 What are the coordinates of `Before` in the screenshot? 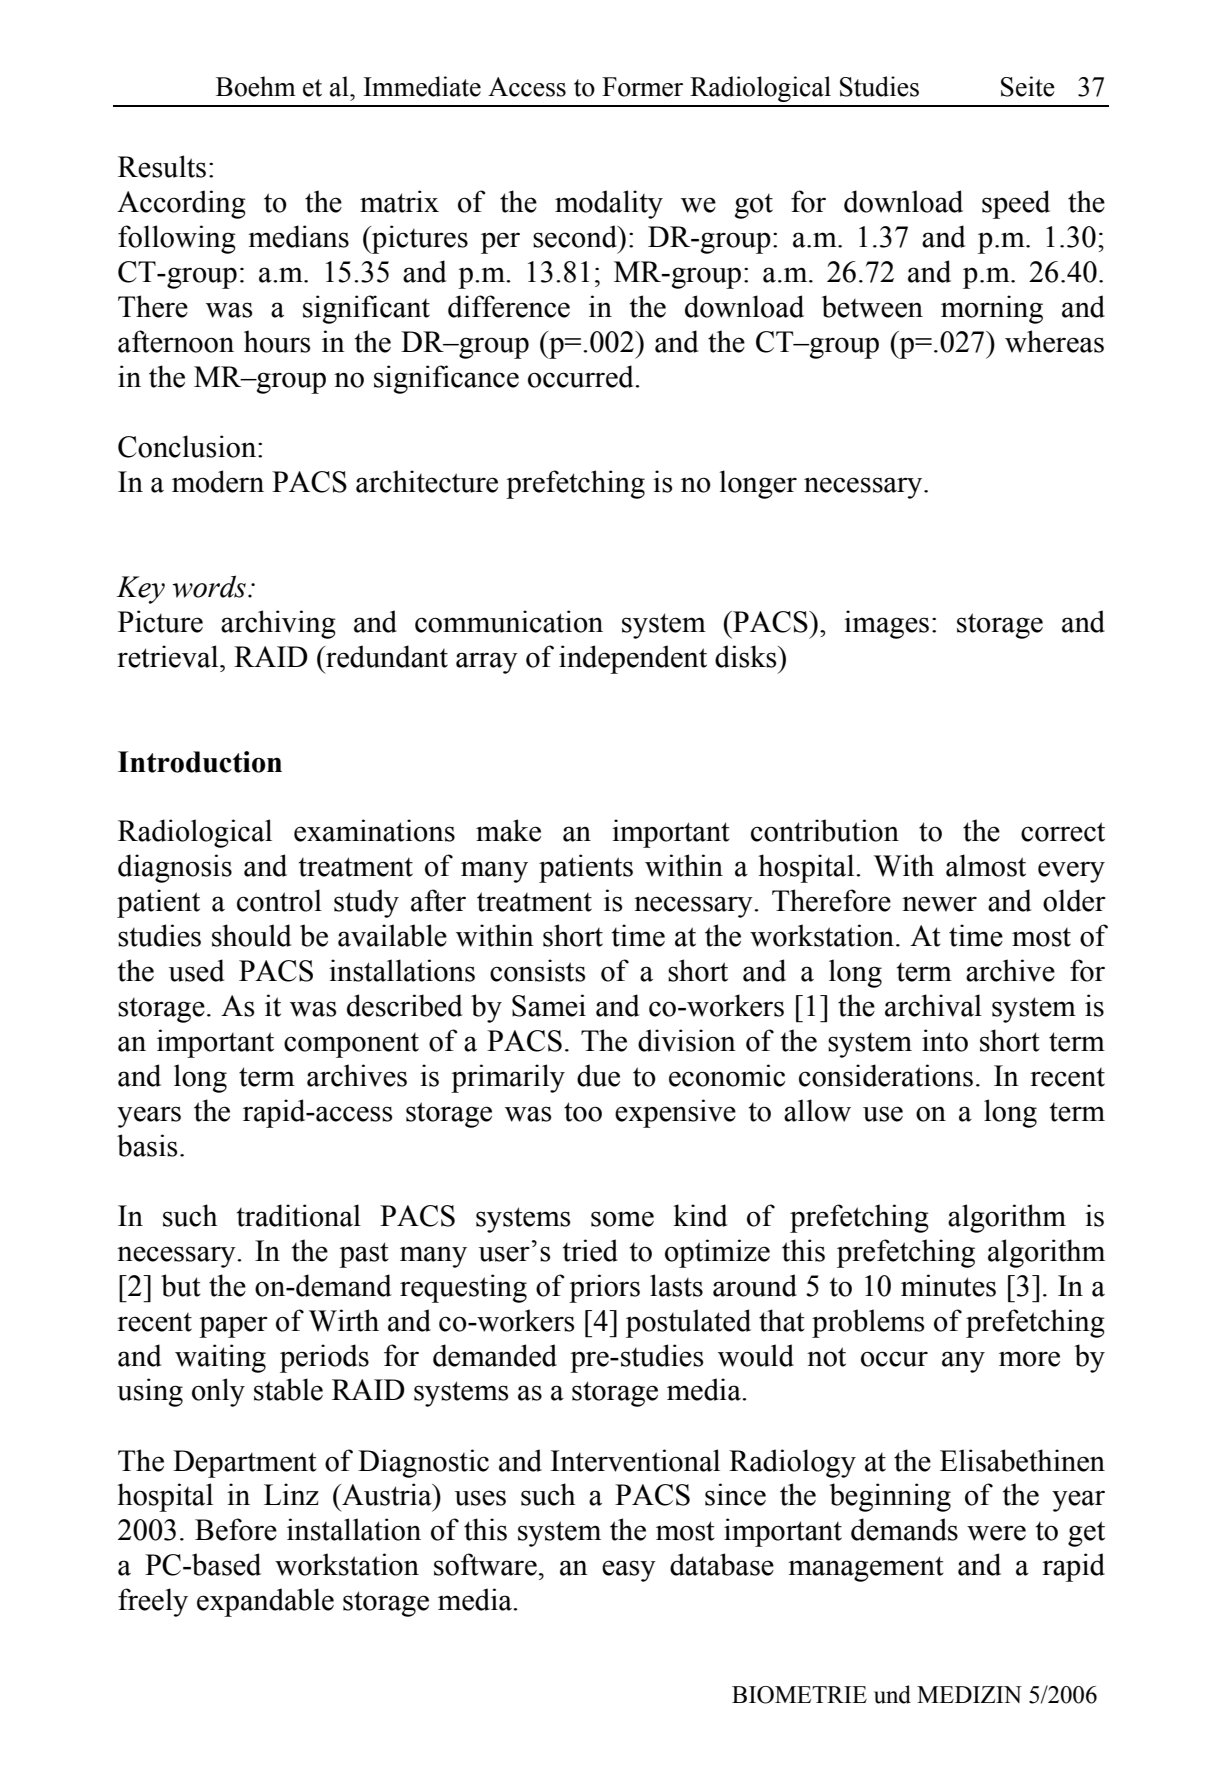 It's located at (236, 1529).
